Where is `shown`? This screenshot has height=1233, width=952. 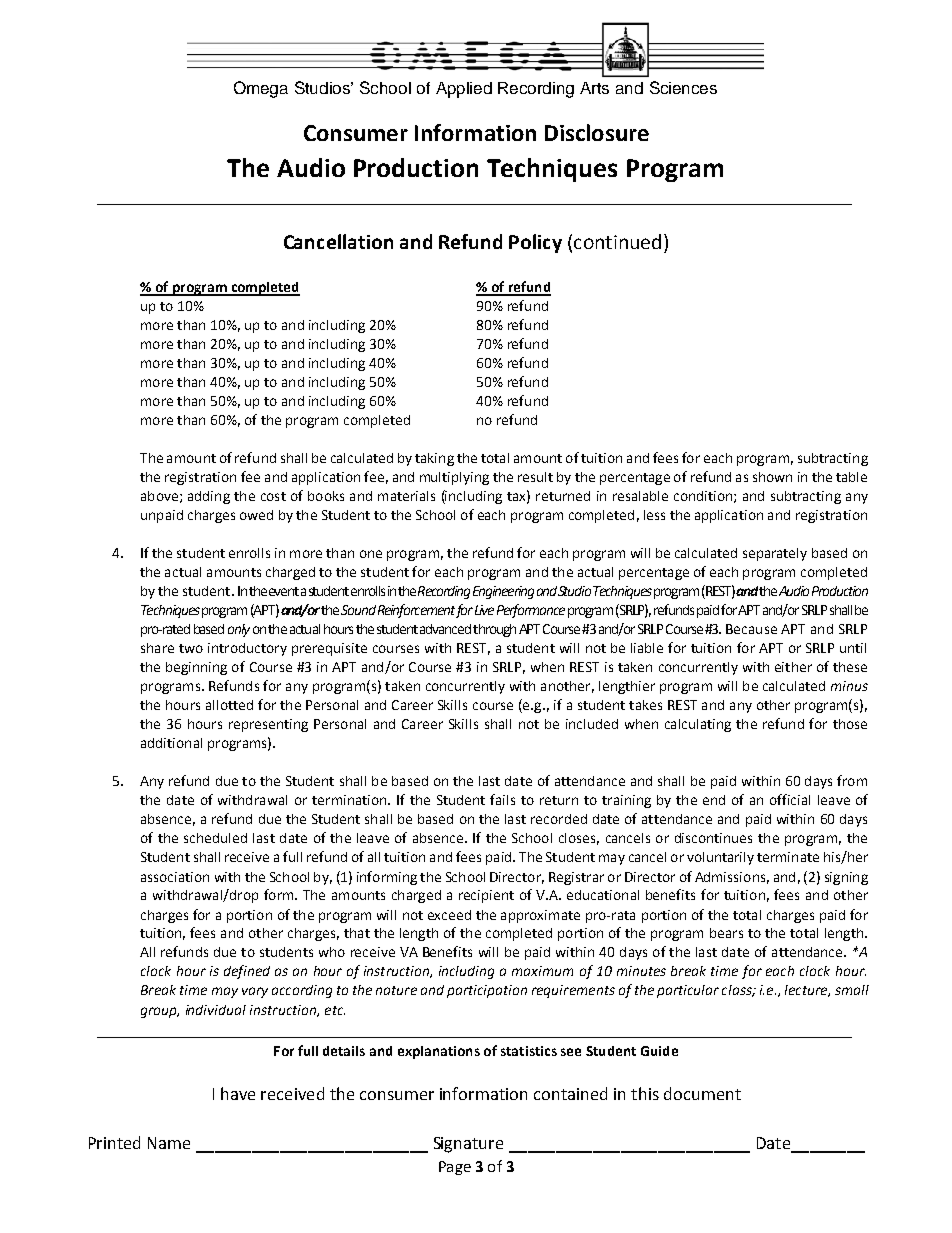 shown is located at coordinates (772, 477).
